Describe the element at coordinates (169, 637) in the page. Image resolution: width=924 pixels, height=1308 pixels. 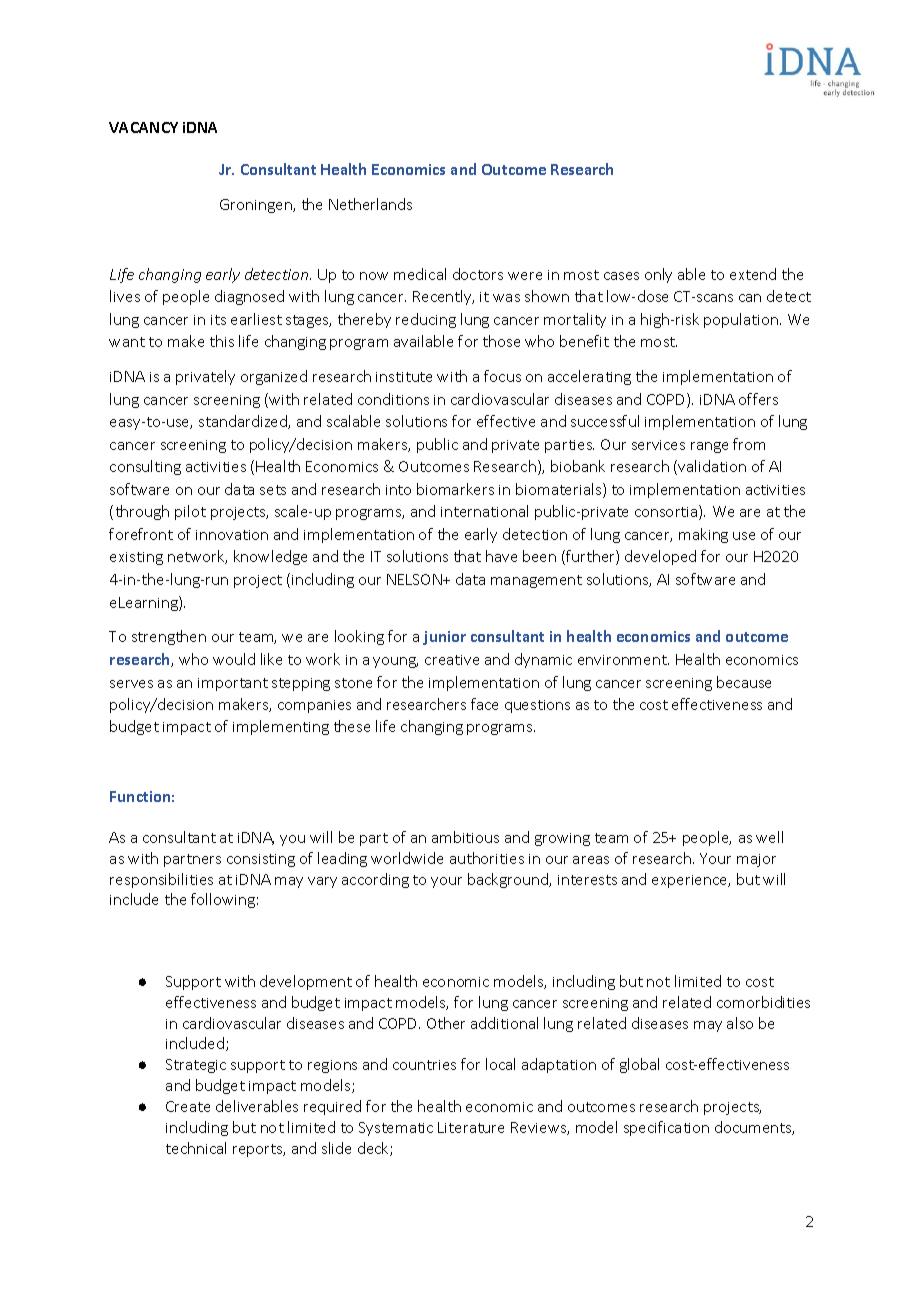
I see `strengthen` at that location.
